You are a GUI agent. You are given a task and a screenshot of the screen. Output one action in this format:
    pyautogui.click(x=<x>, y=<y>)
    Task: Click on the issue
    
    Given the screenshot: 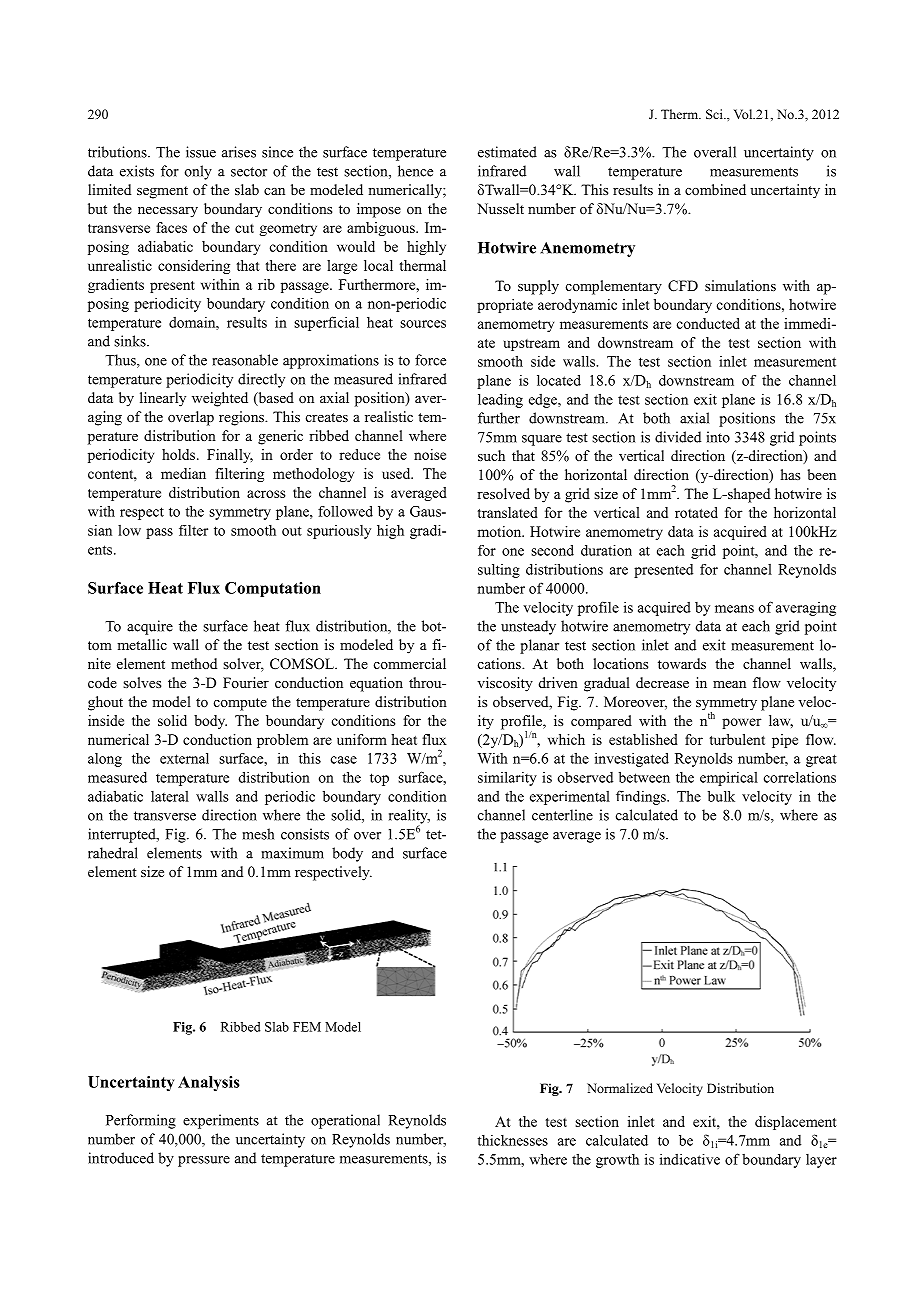 What is the action you would take?
    pyautogui.click(x=201, y=152)
